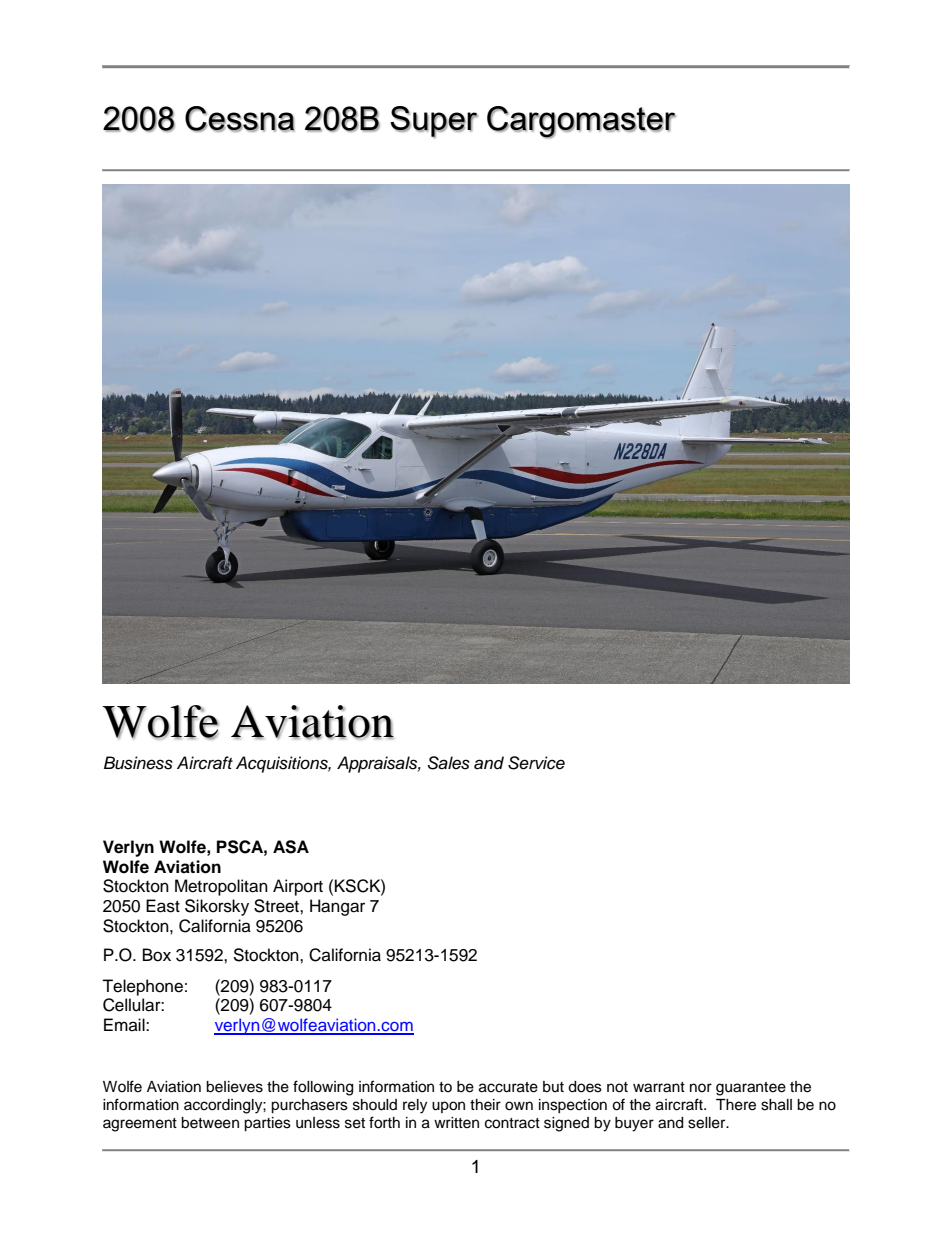 Image resolution: width=952 pixels, height=1233 pixels. Describe the element at coordinates (337, 907) in the screenshot. I see `Hangar` at that location.
